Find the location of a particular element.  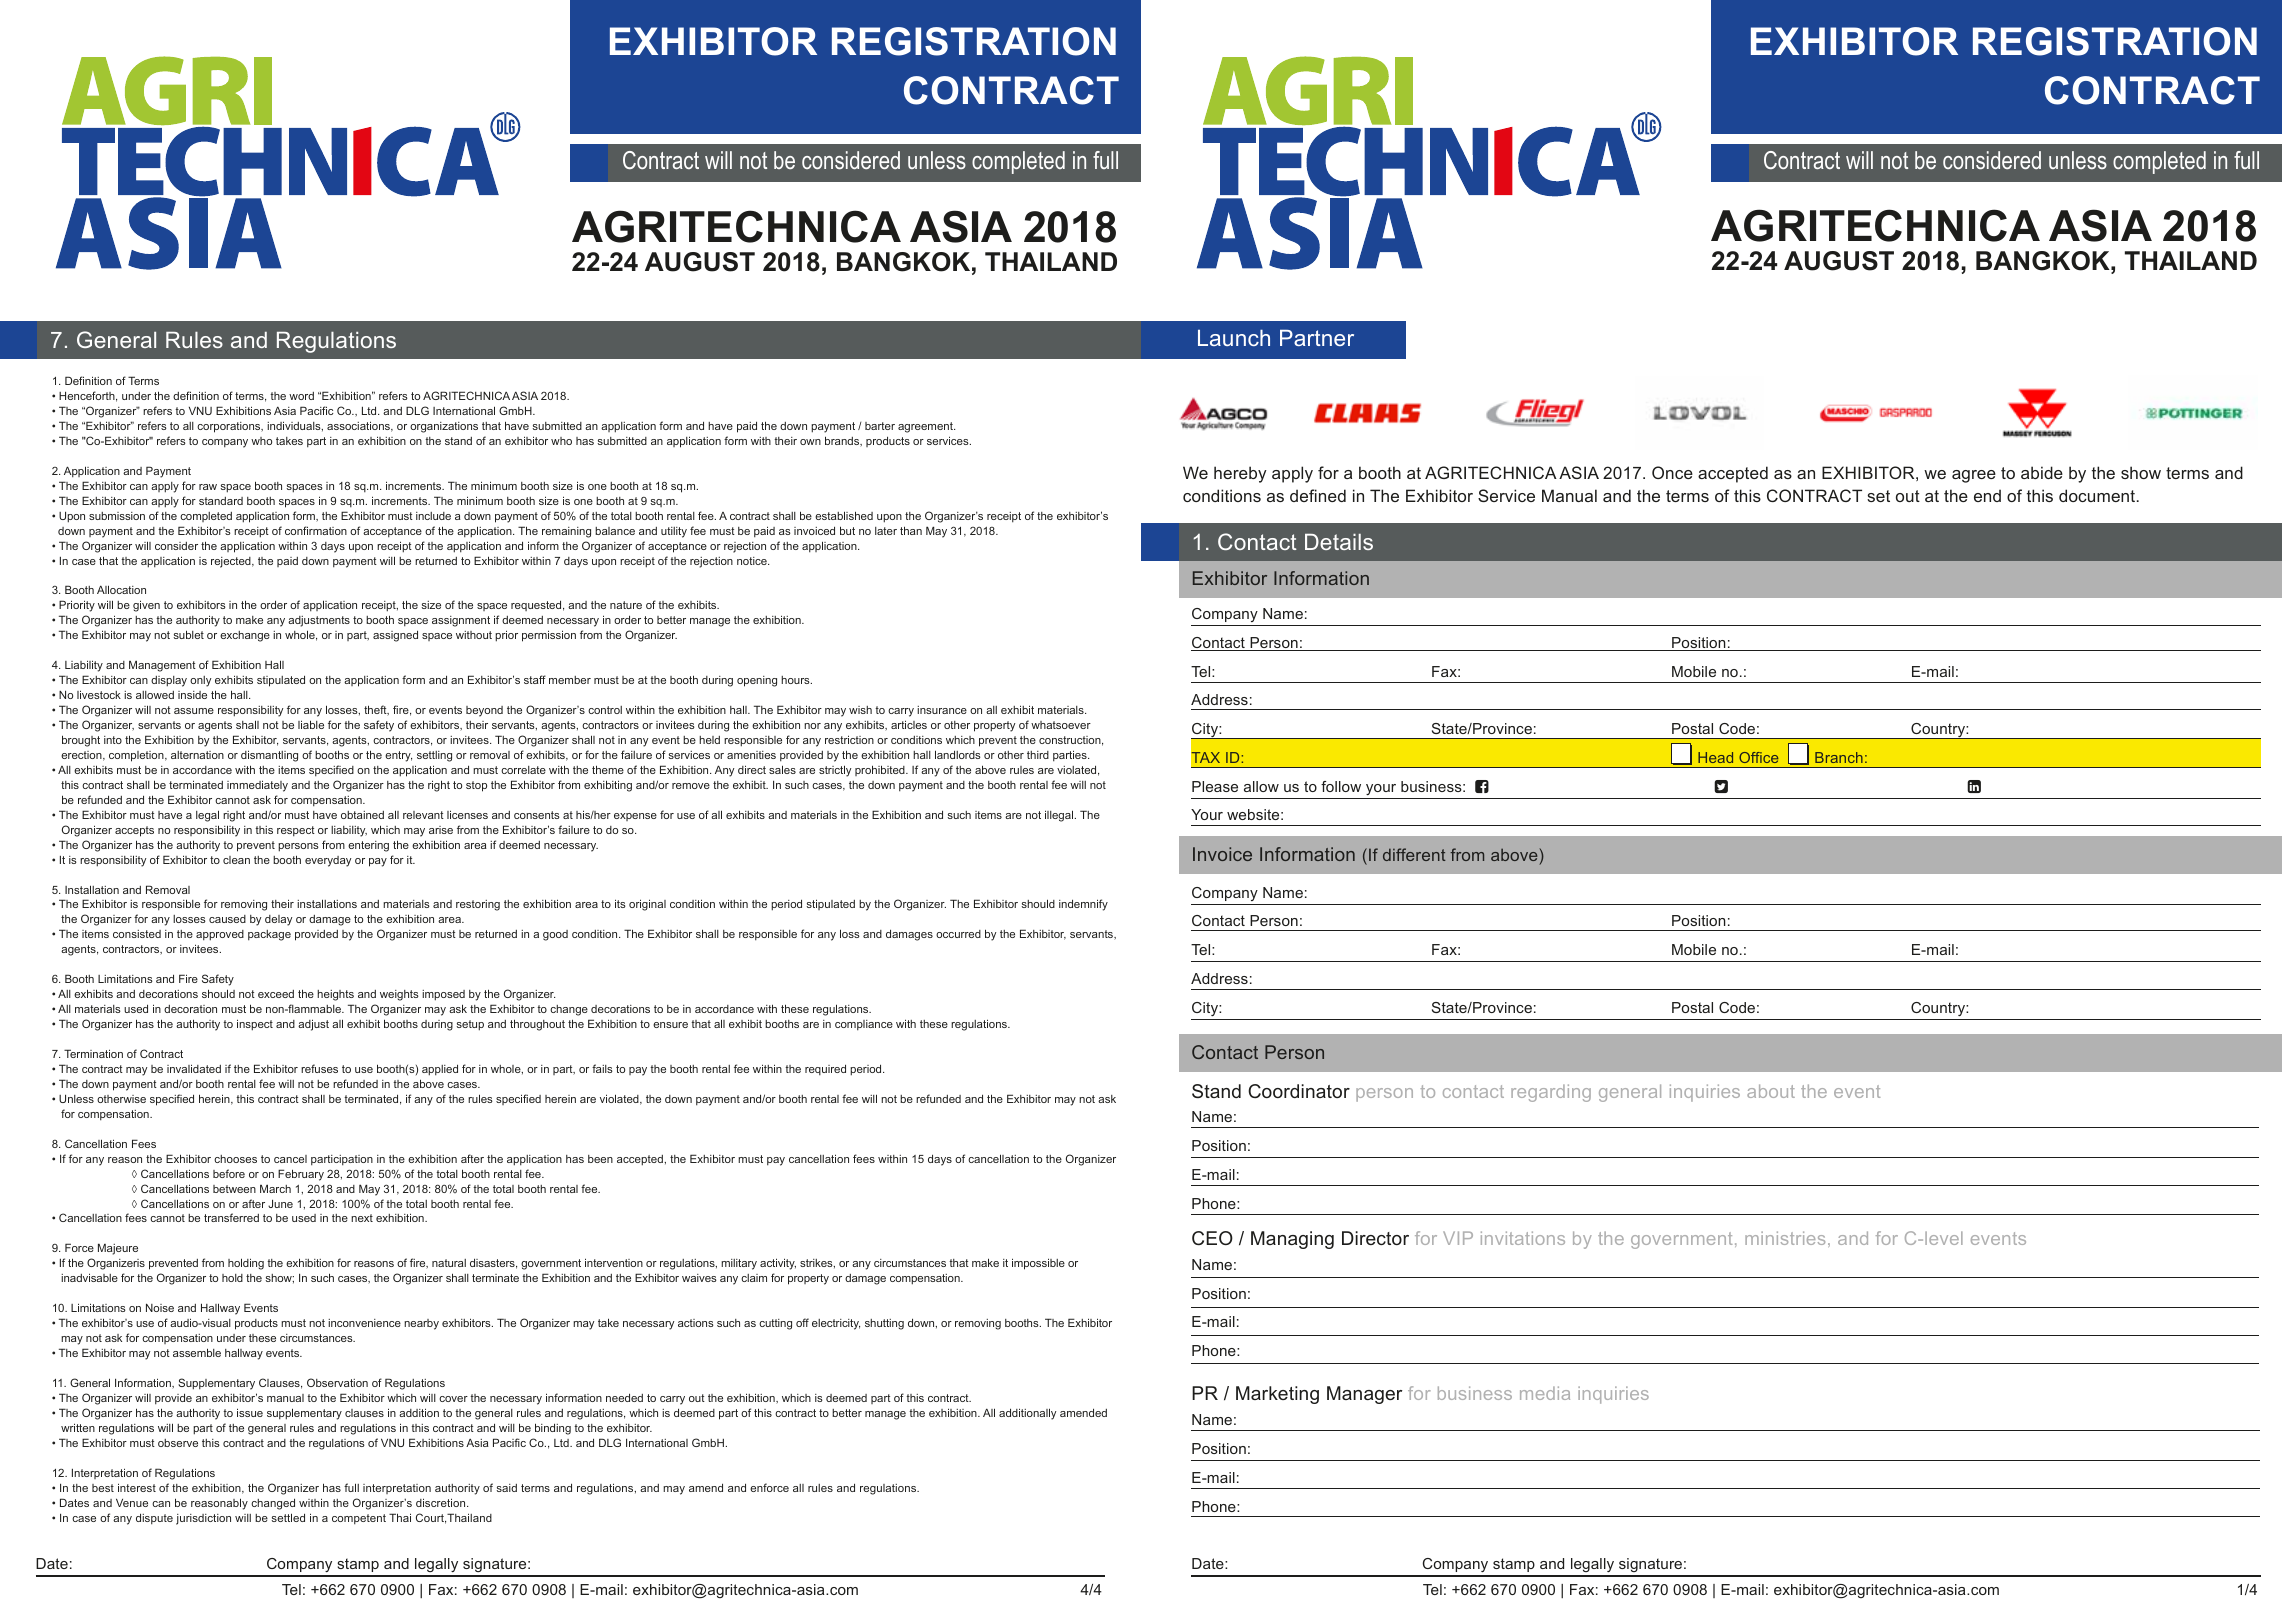

delay is located at coordinates (278, 920).
